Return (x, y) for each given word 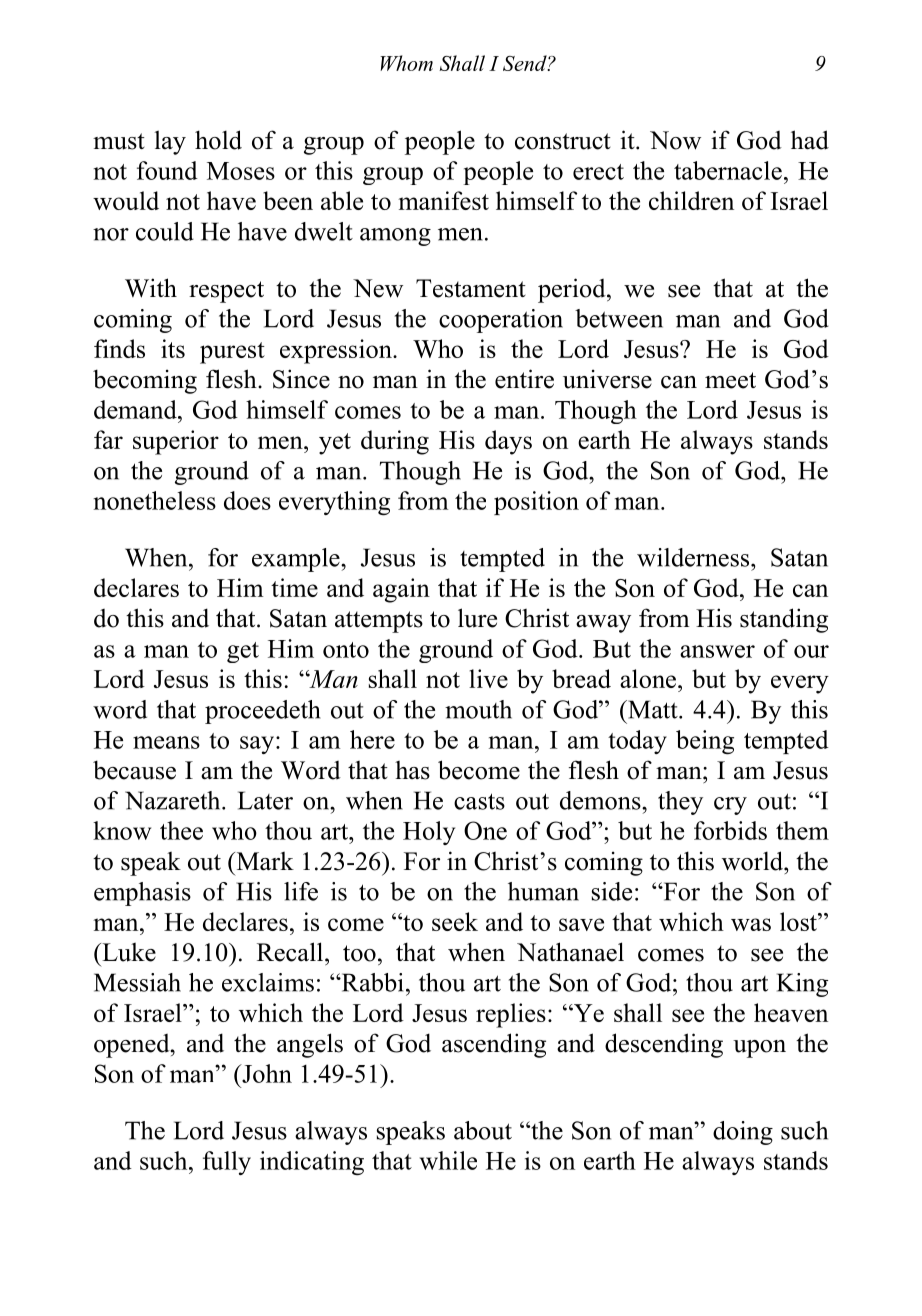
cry (730, 806)
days (508, 442)
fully (227, 1163)
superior (176, 442)
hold (218, 140)
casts (479, 801)
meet (730, 380)
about (483, 1130)
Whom (406, 63)
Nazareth (174, 800)
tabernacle (728, 170)
